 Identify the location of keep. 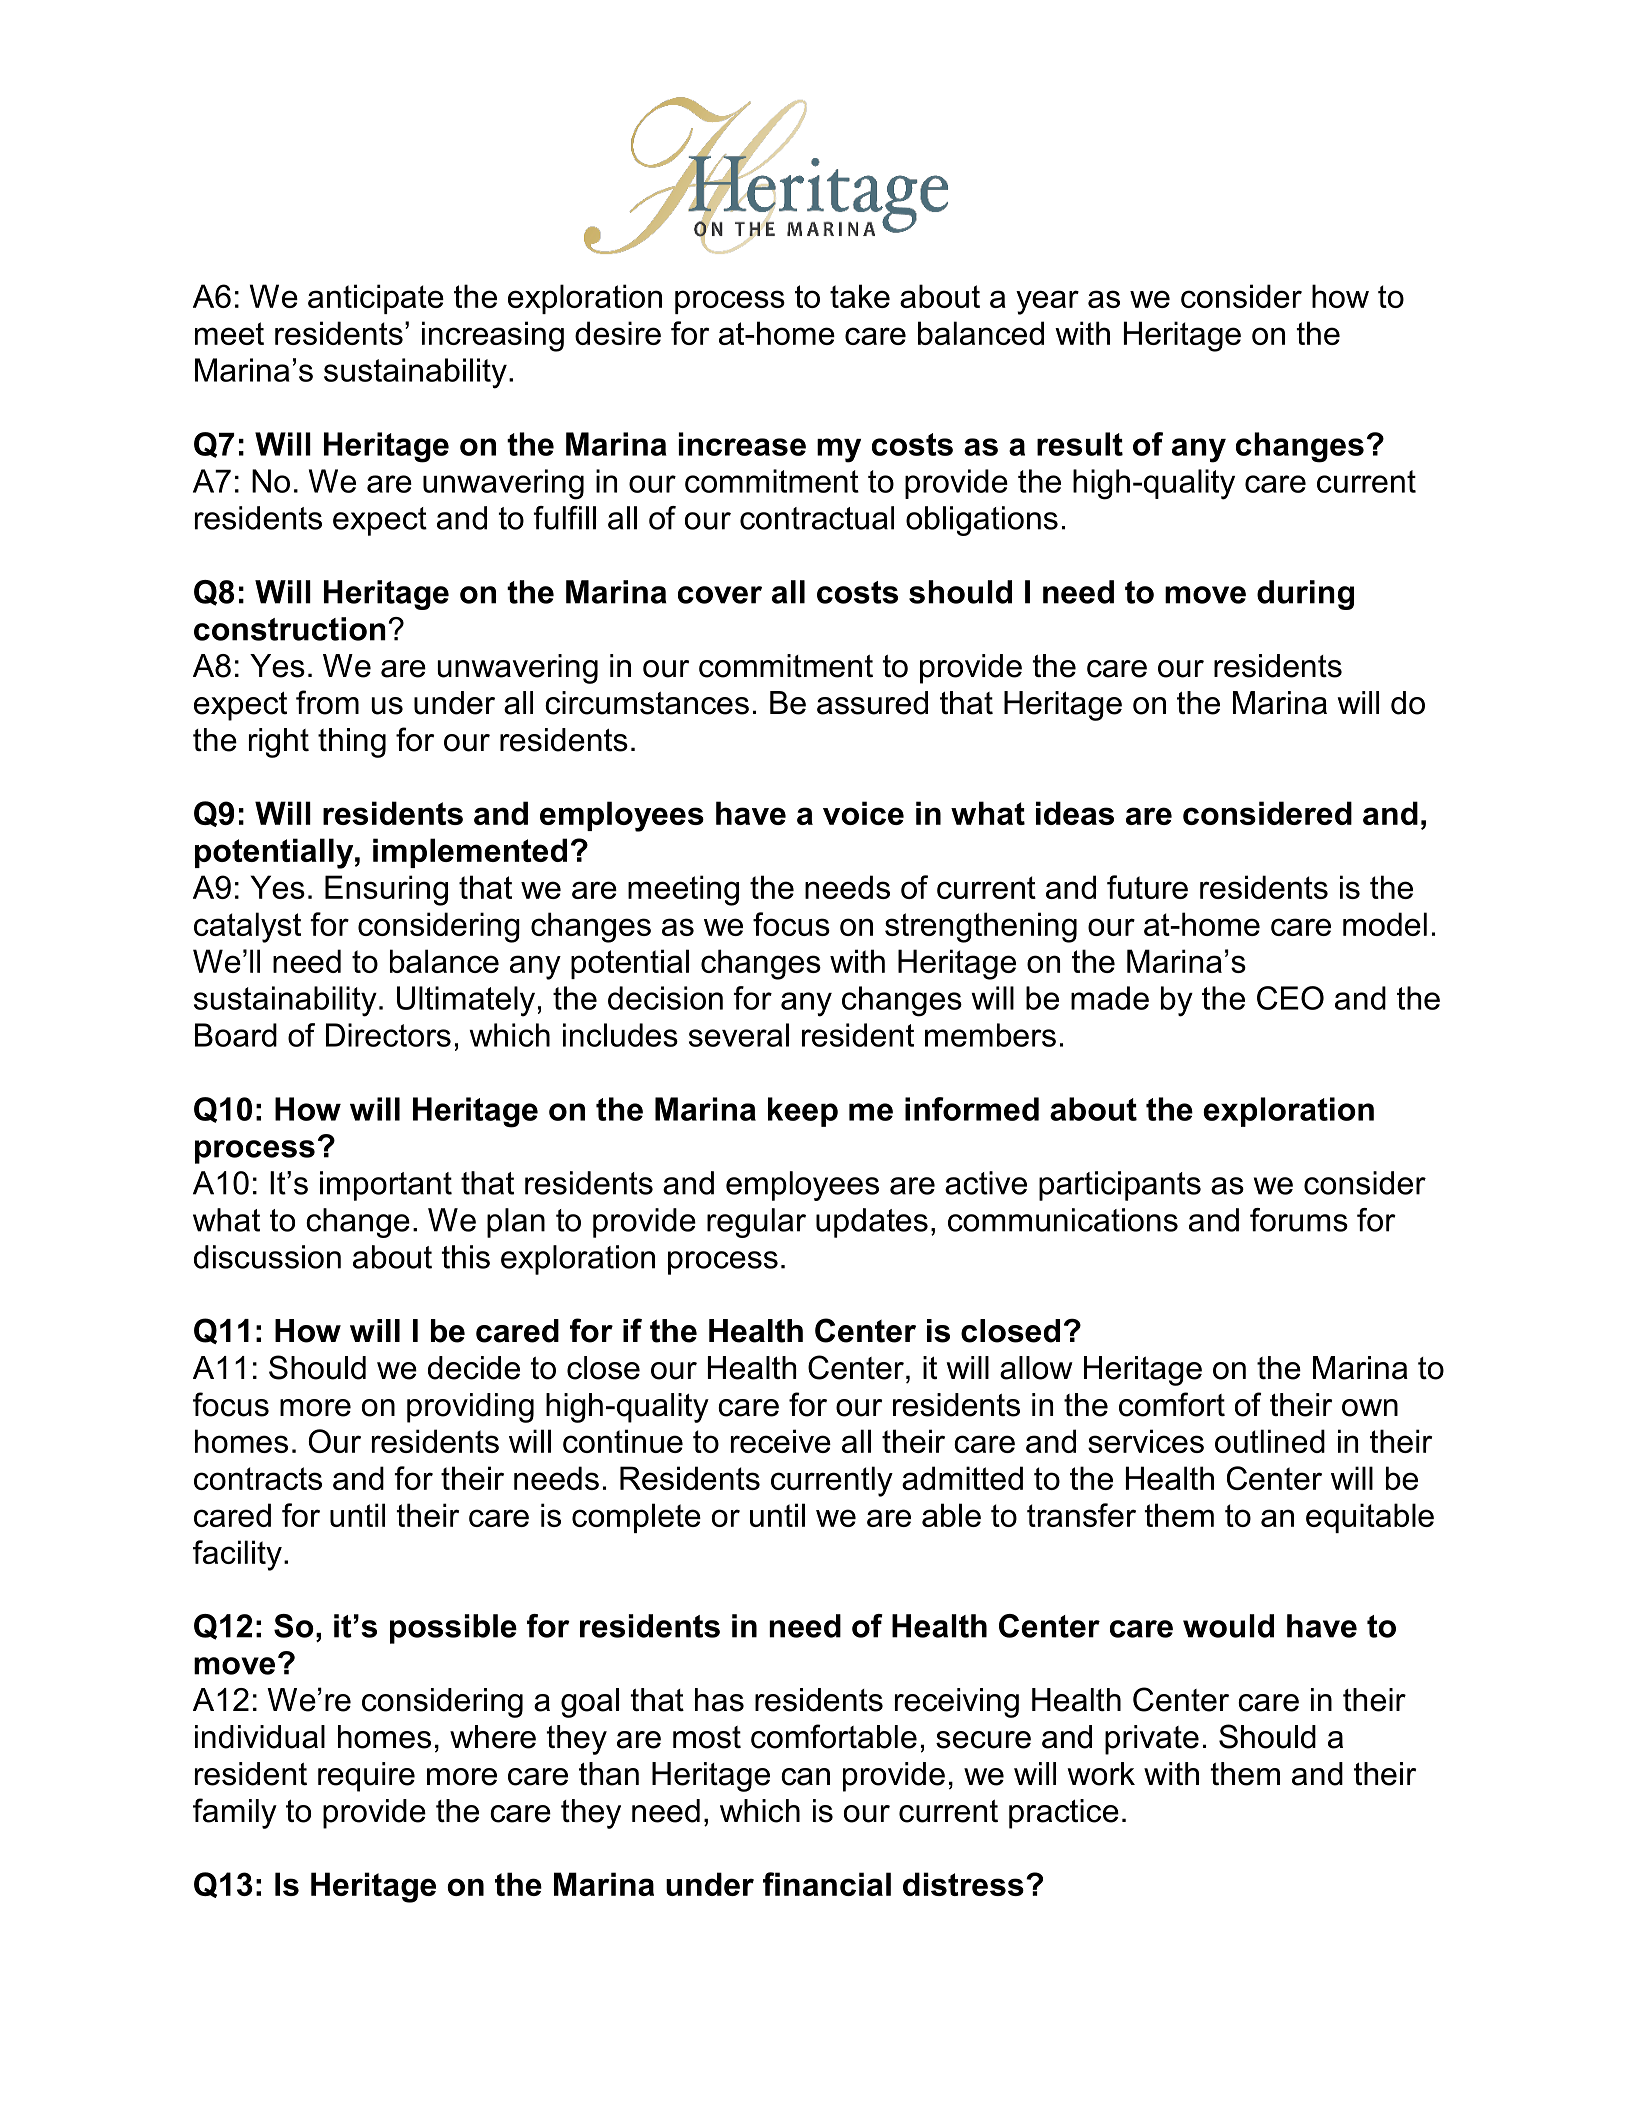
(803, 1112).
